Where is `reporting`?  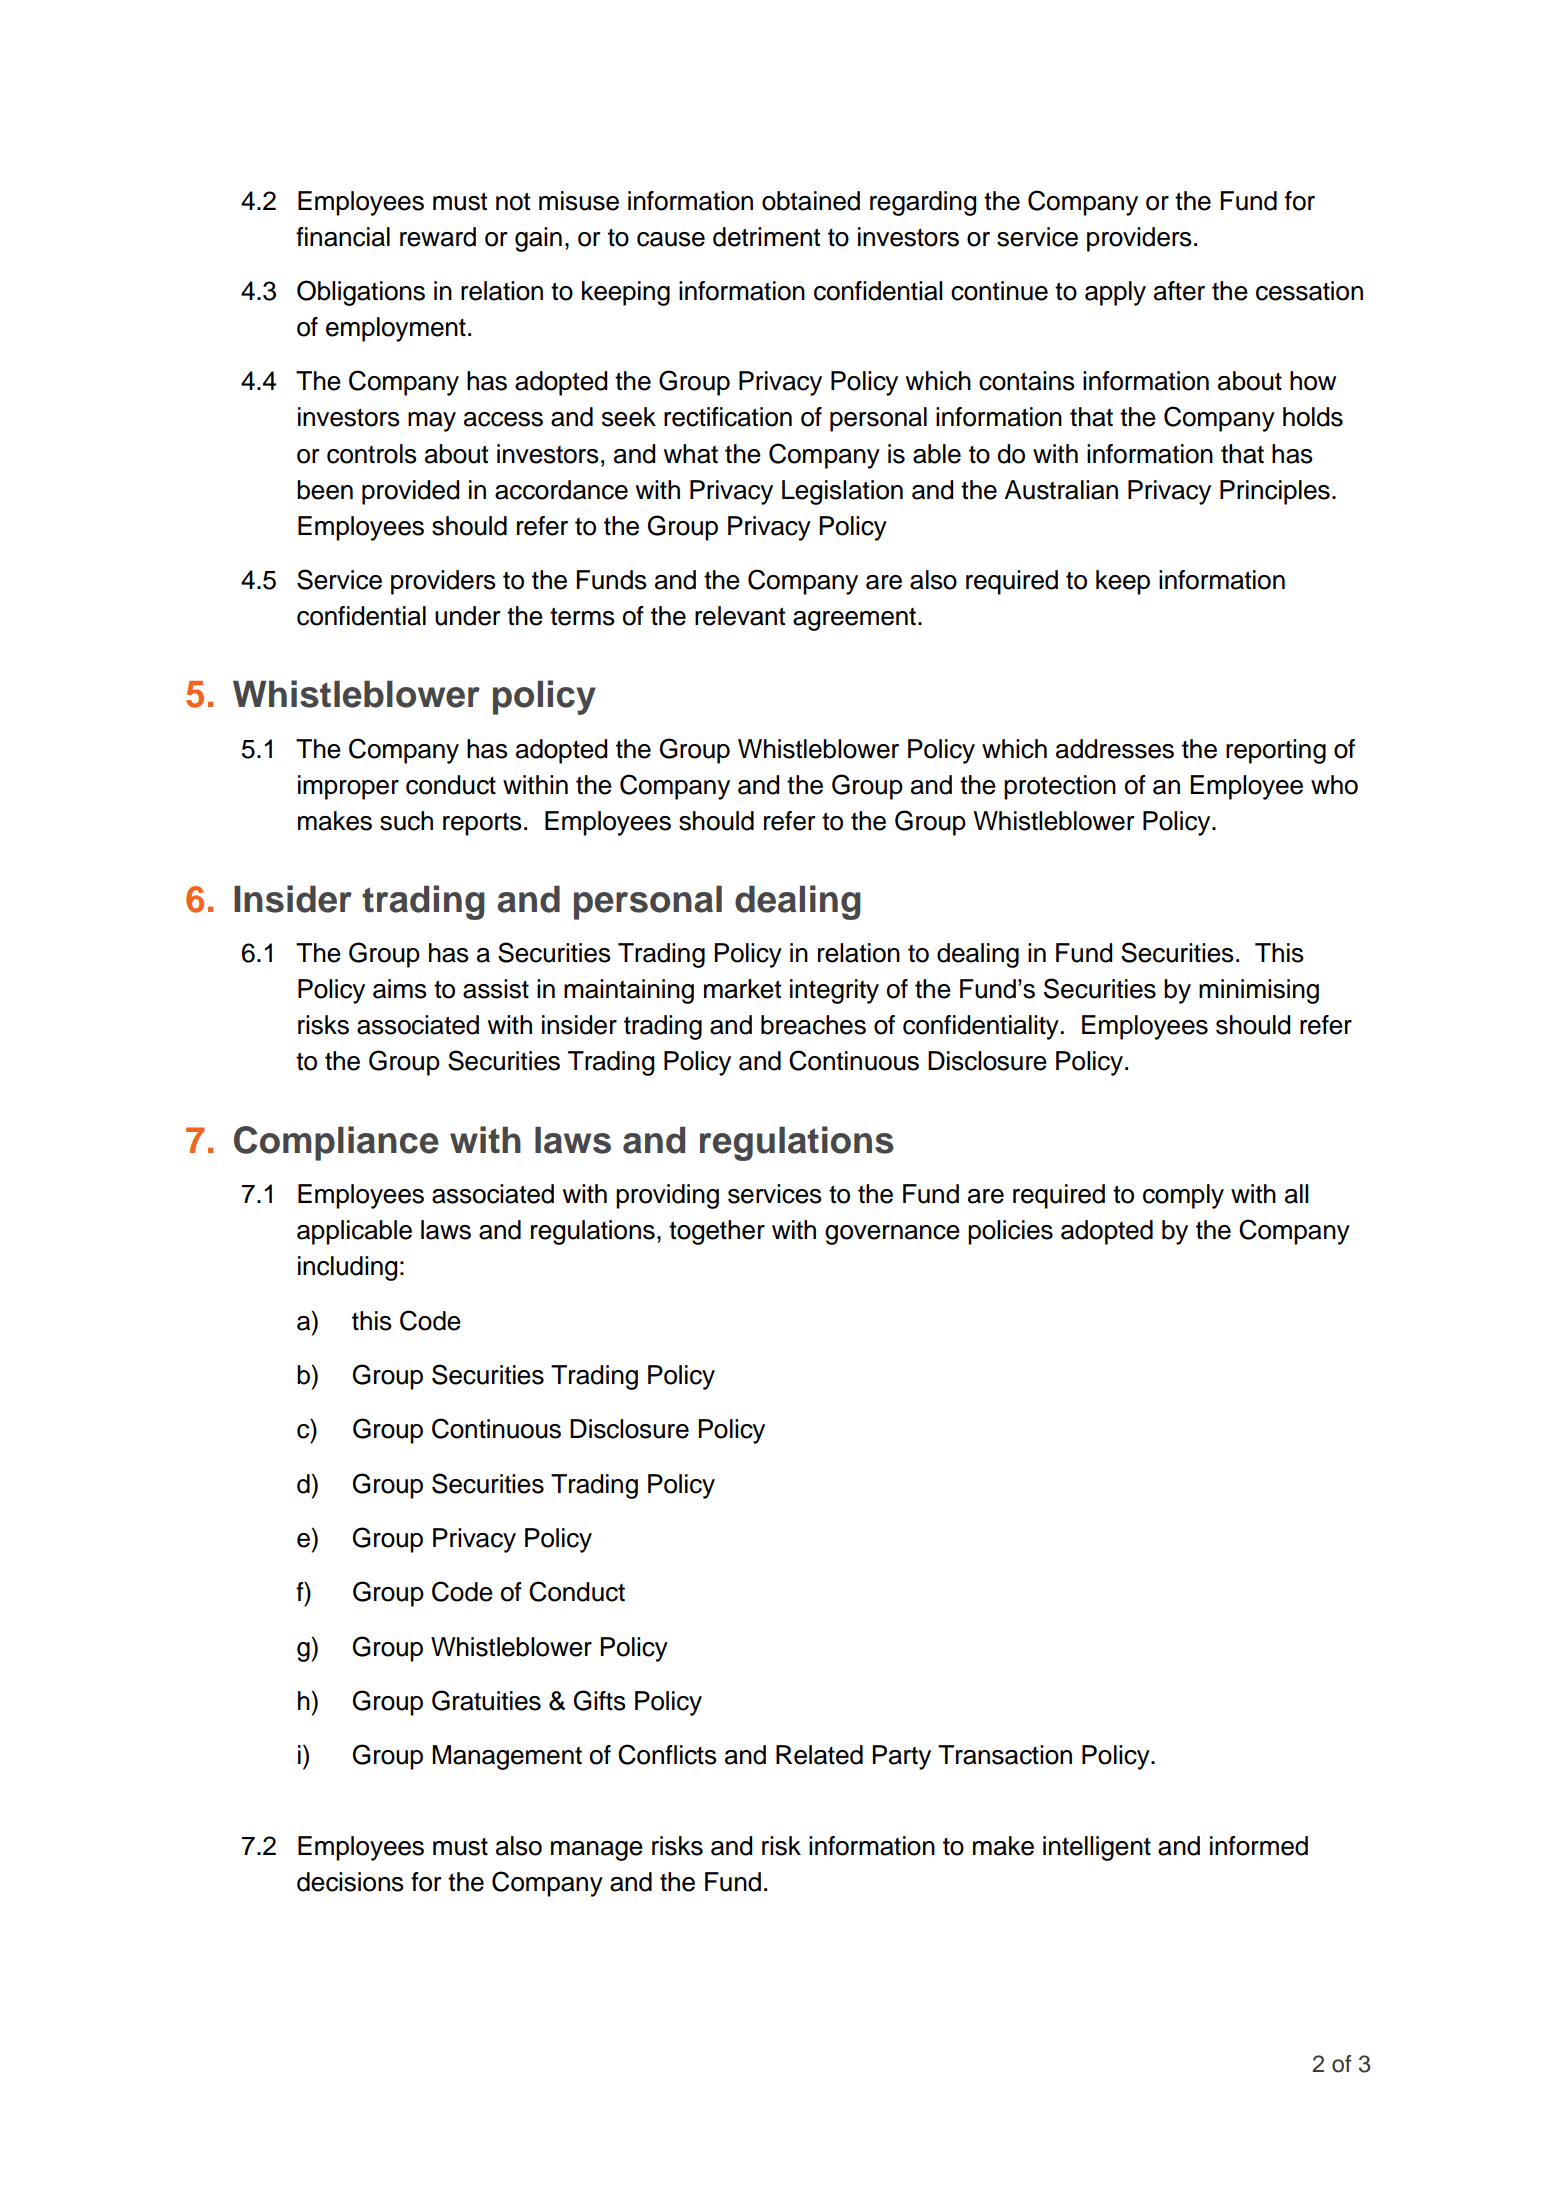 reporting is located at coordinates (1276, 751).
